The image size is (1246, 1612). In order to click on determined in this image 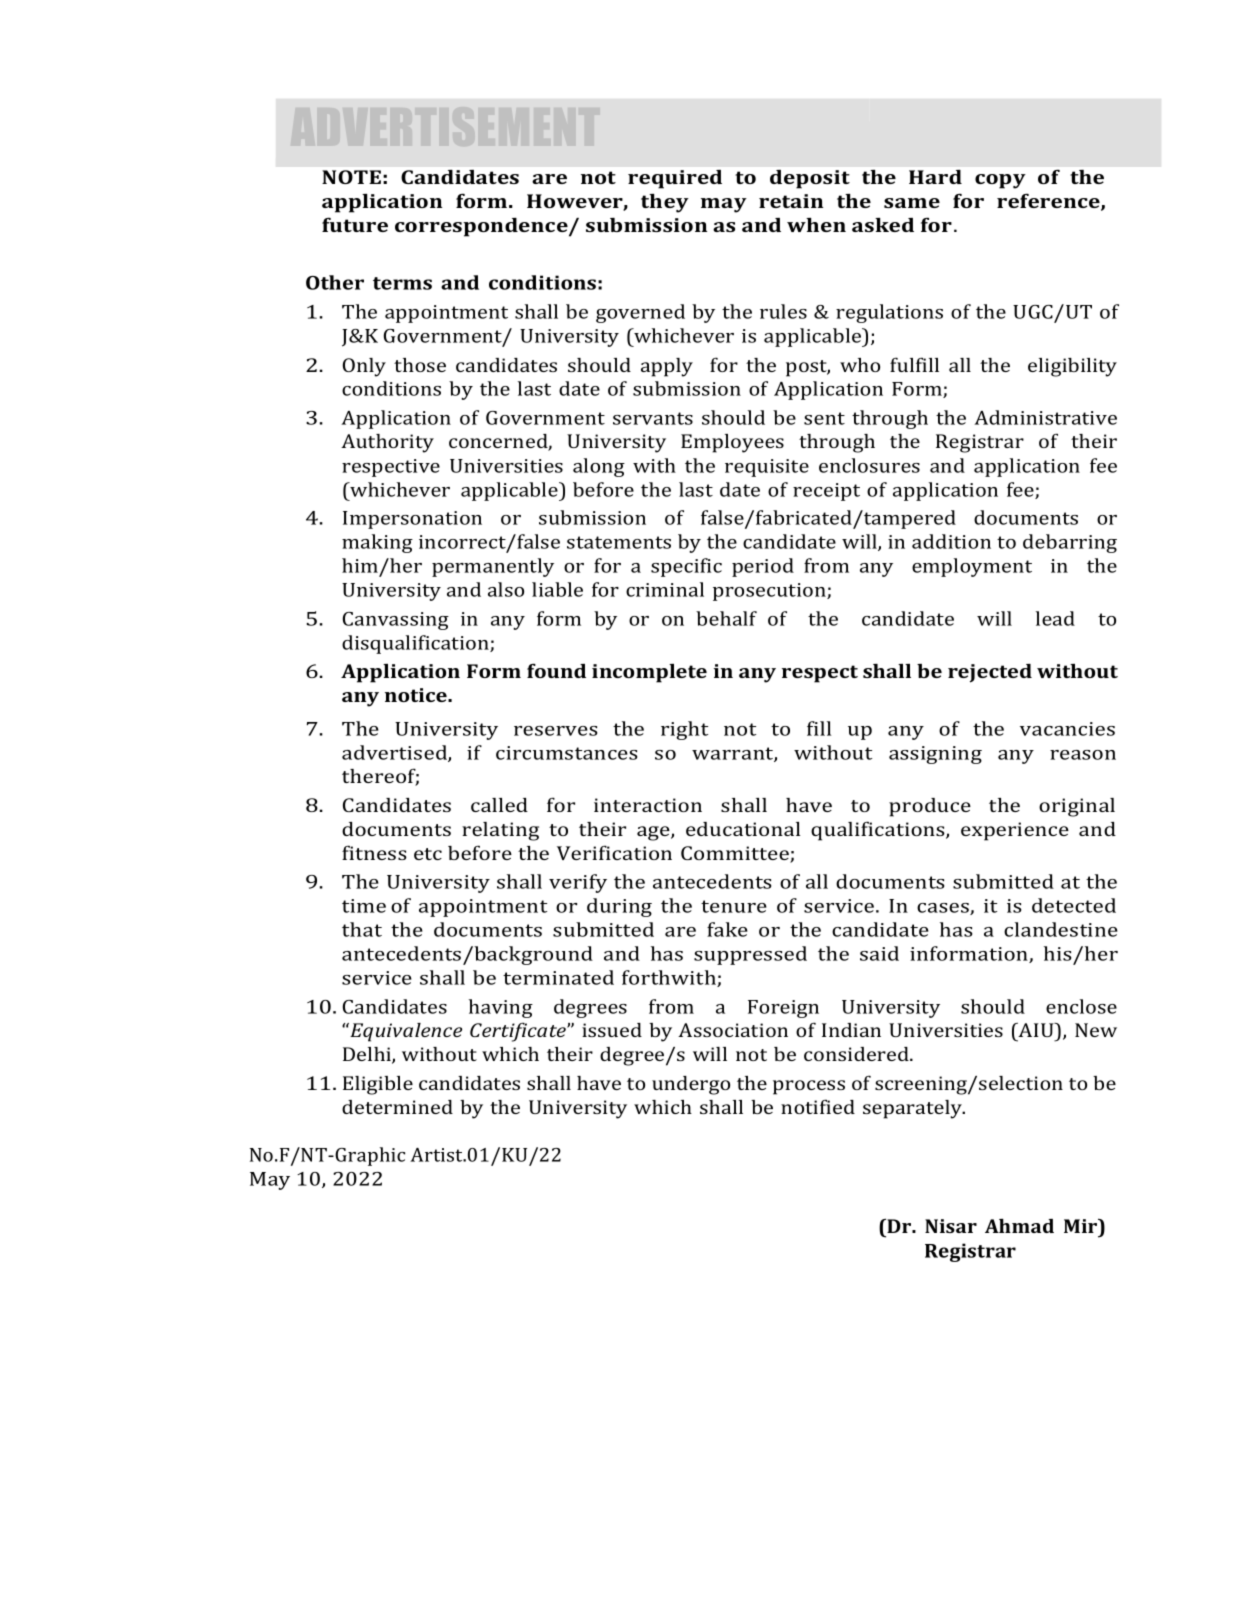, I will do `click(397, 1107)`.
